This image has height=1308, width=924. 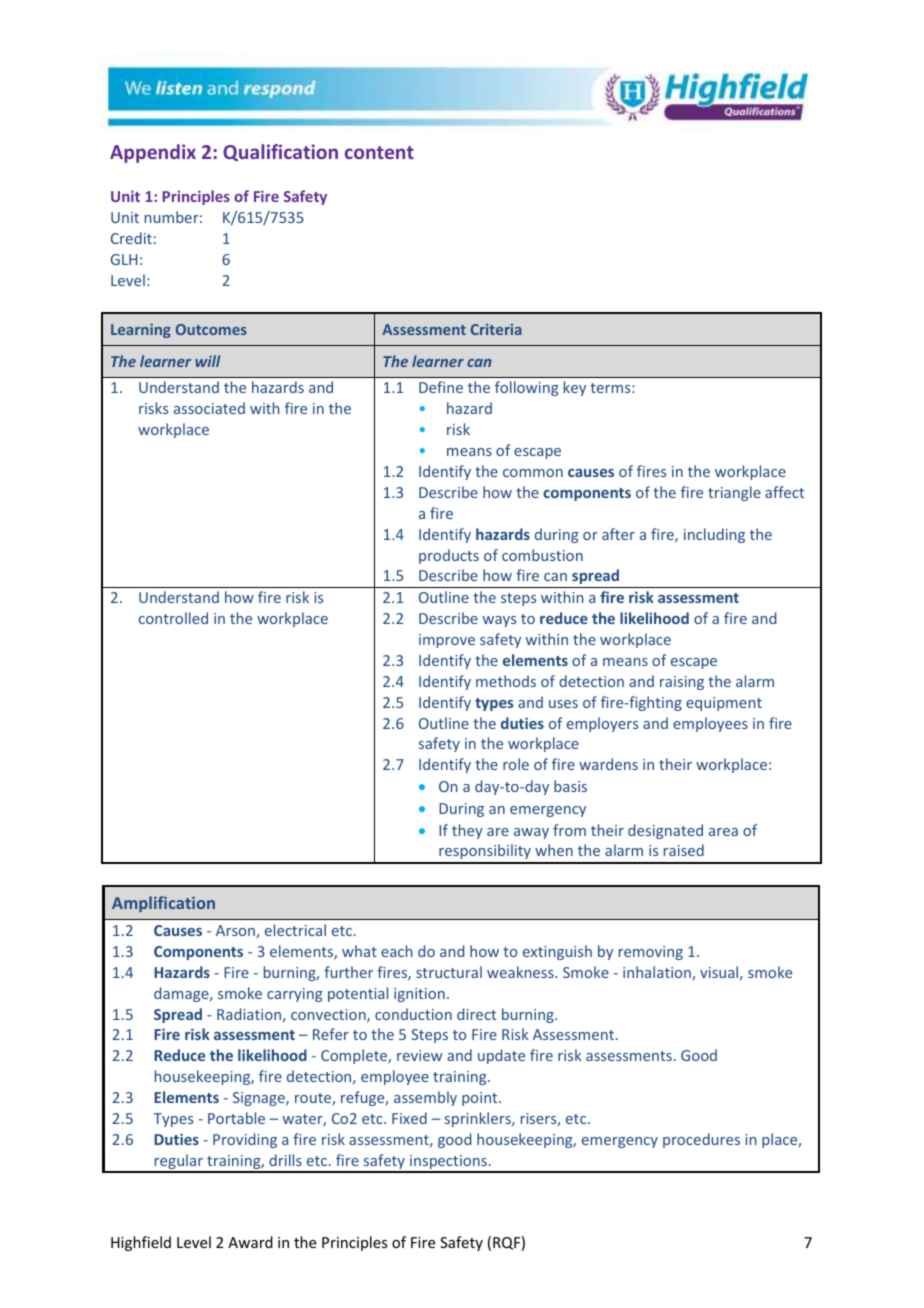 What do you see at coordinates (173, 618) in the image?
I see `controlled` at bounding box center [173, 618].
